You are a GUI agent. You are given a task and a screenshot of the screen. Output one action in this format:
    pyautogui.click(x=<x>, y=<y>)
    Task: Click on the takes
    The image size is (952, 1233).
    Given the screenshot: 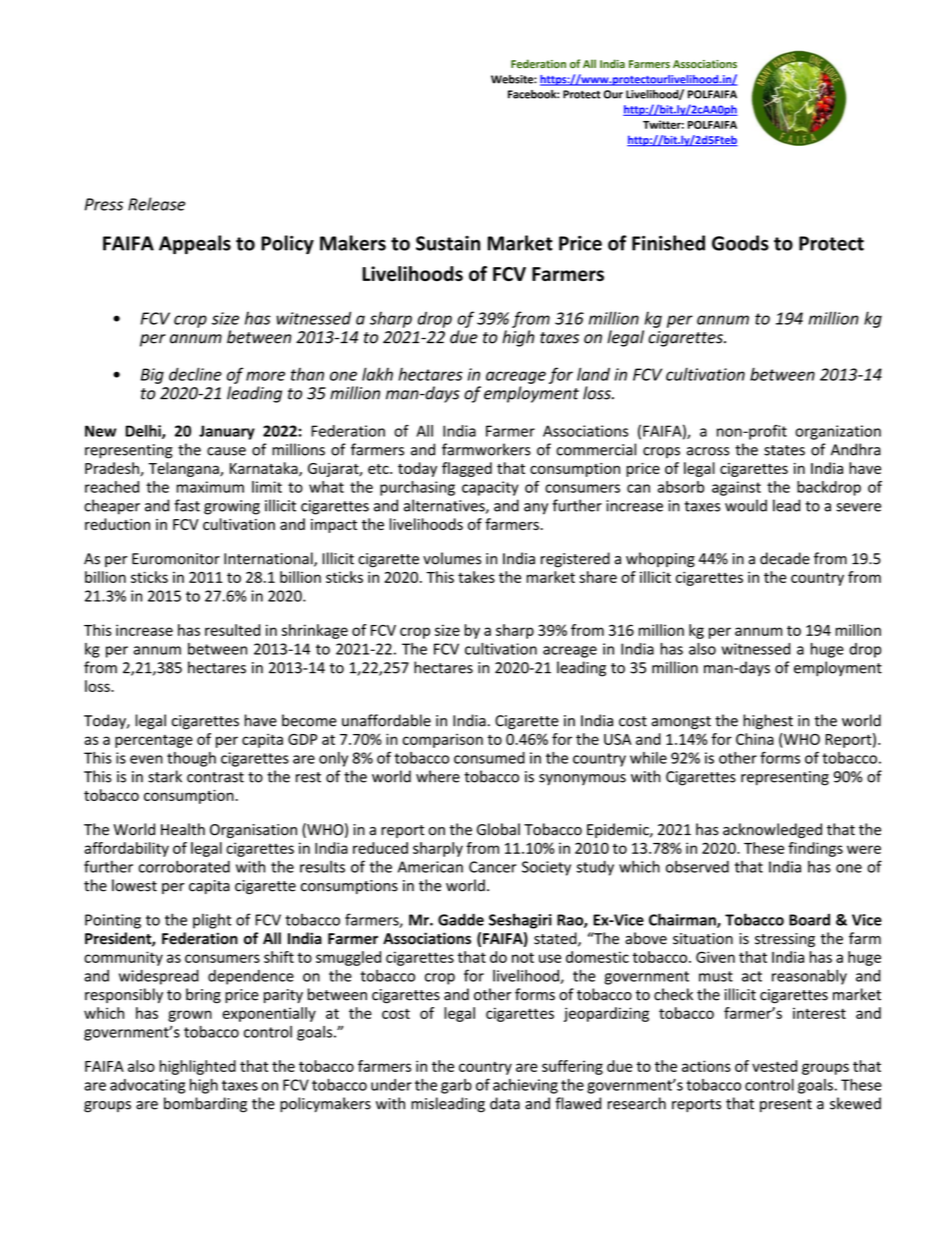 What is the action you would take?
    pyautogui.click(x=476, y=577)
